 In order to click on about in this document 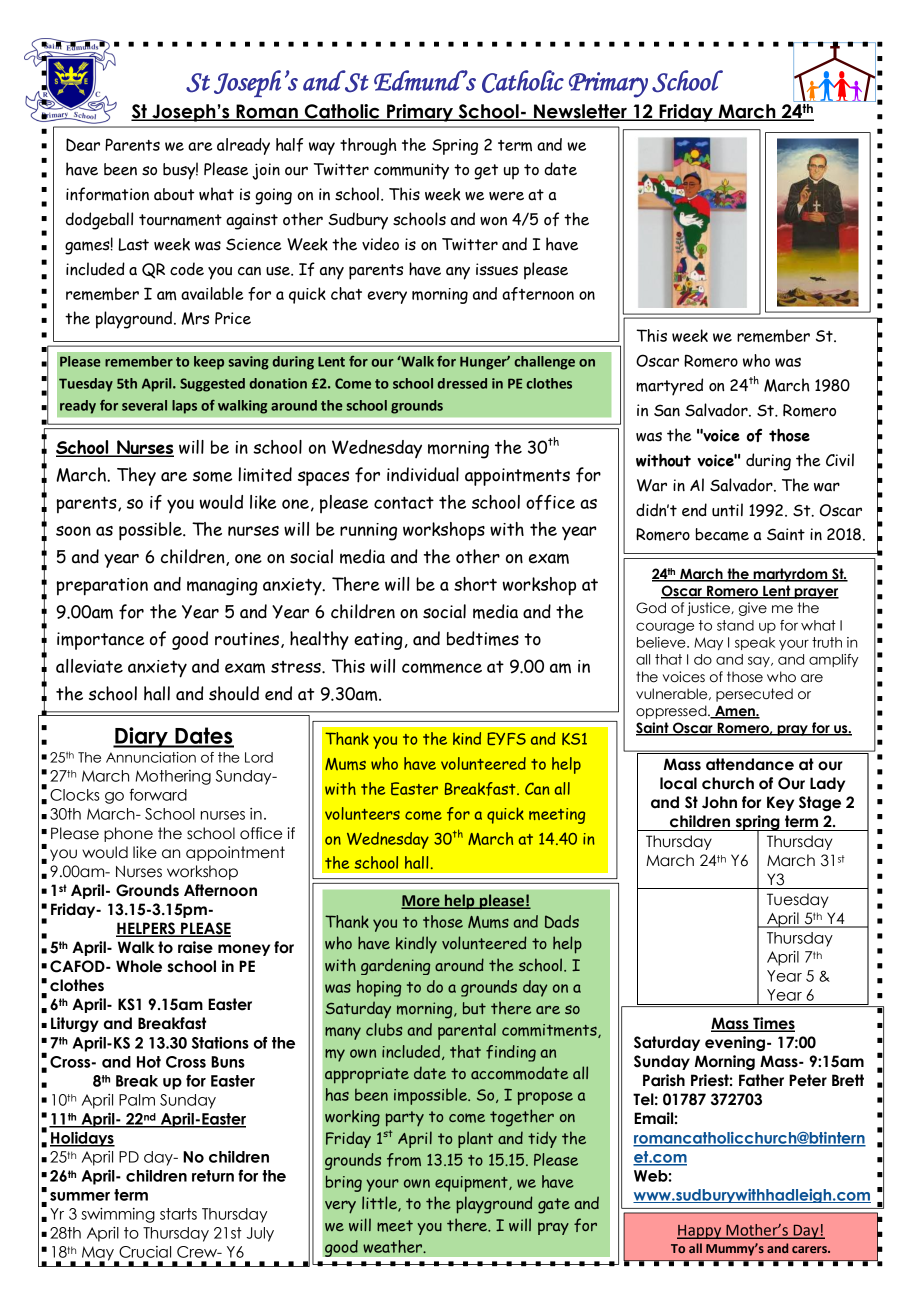, I will do `click(174, 194)`.
